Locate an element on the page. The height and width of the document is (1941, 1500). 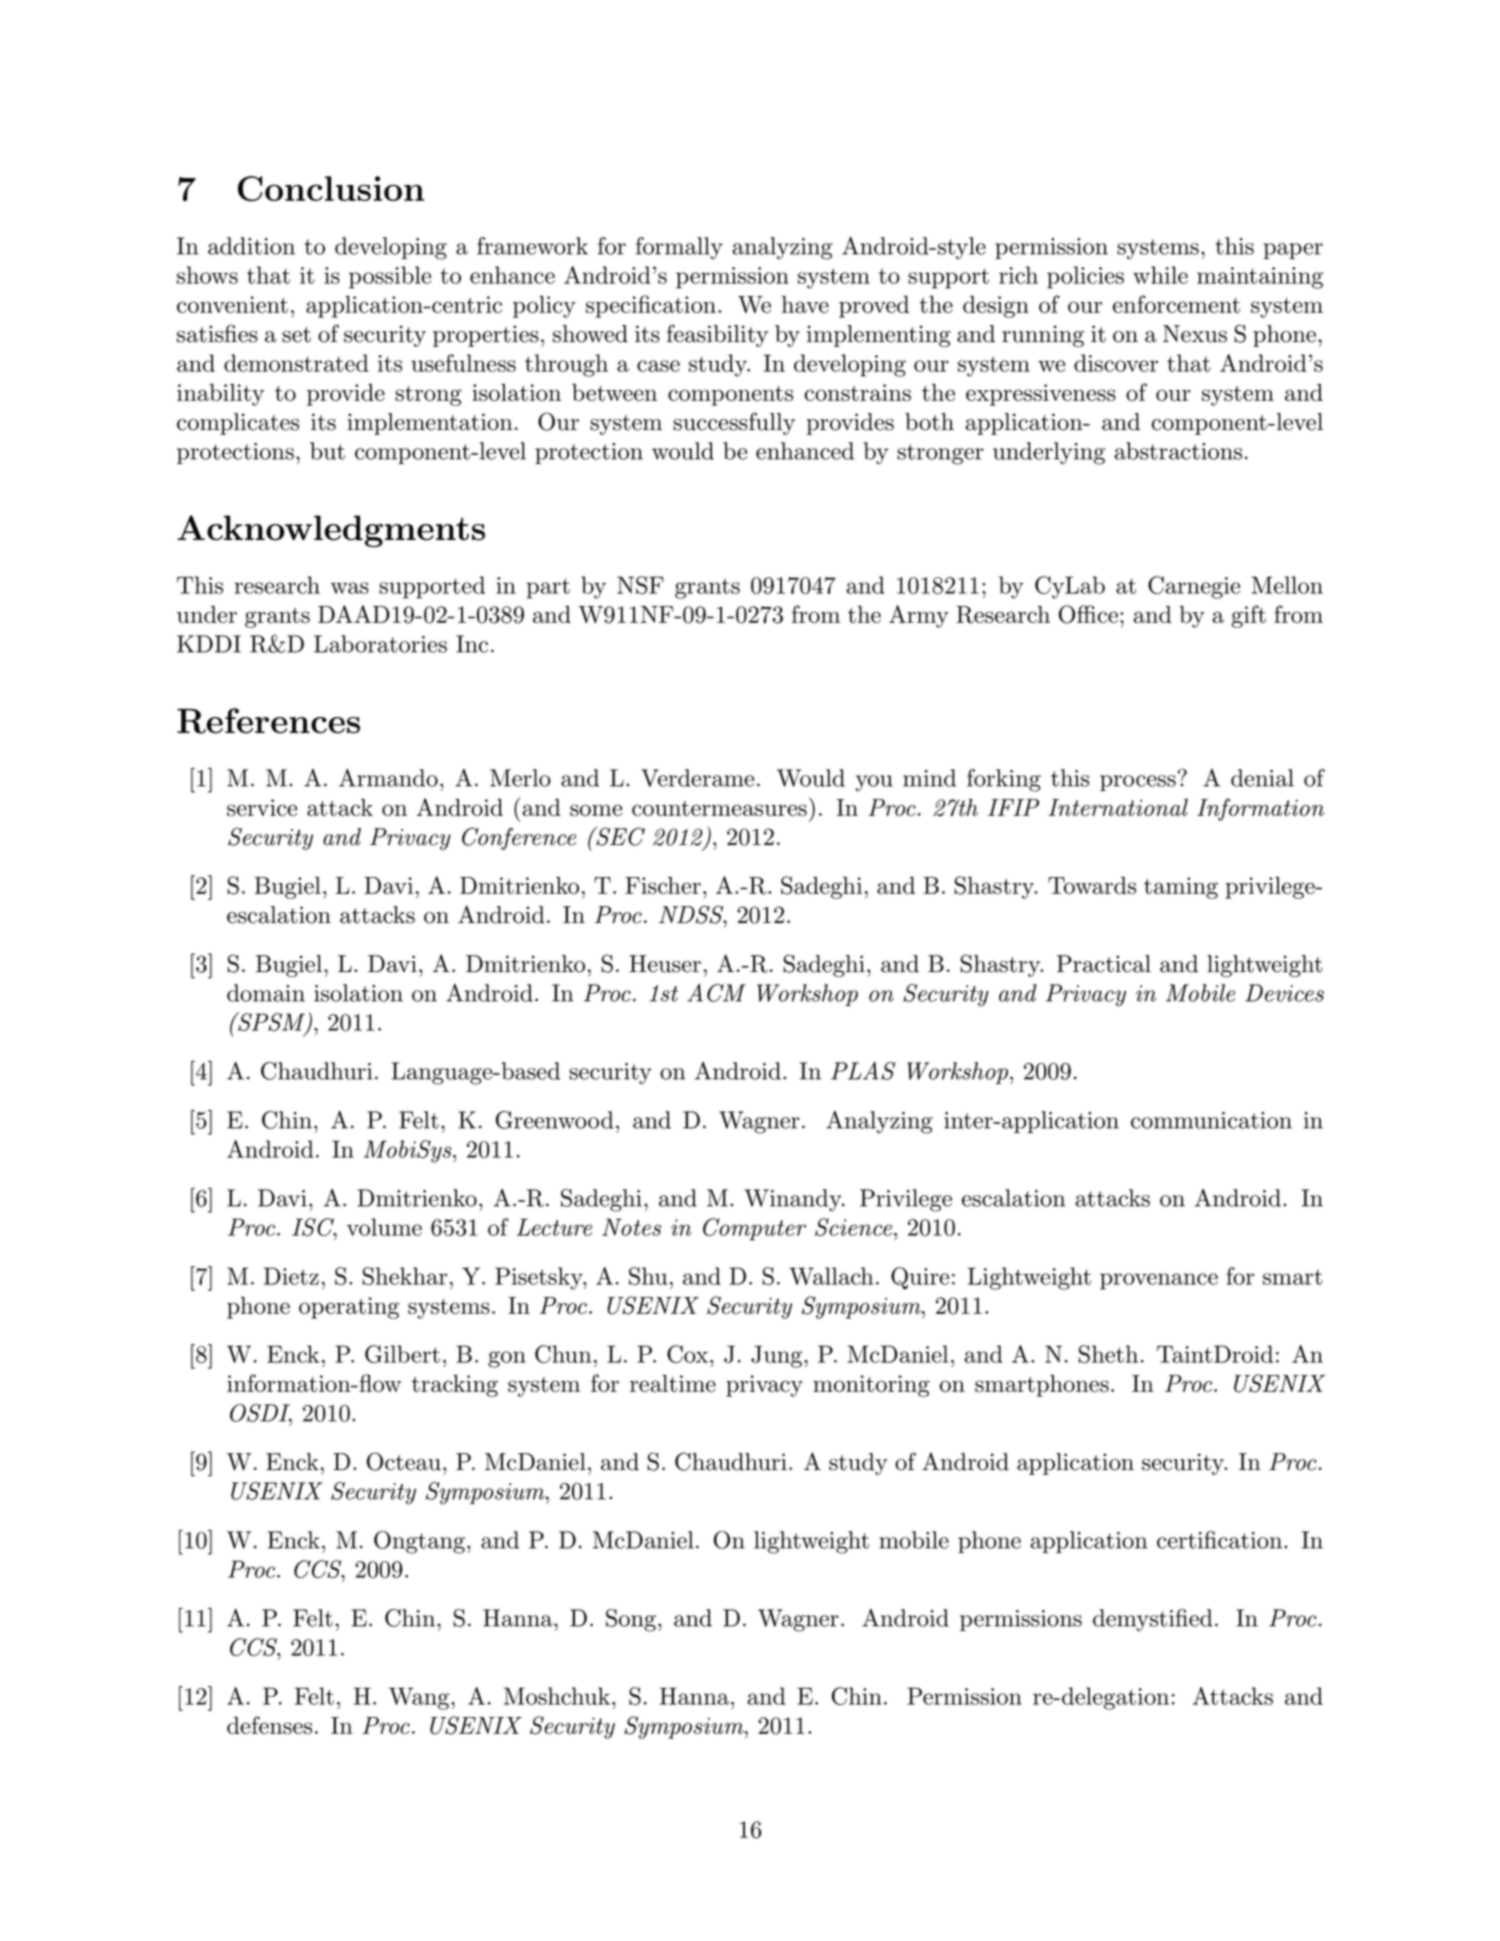
demystified is located at coordinates (1153, 1620).
